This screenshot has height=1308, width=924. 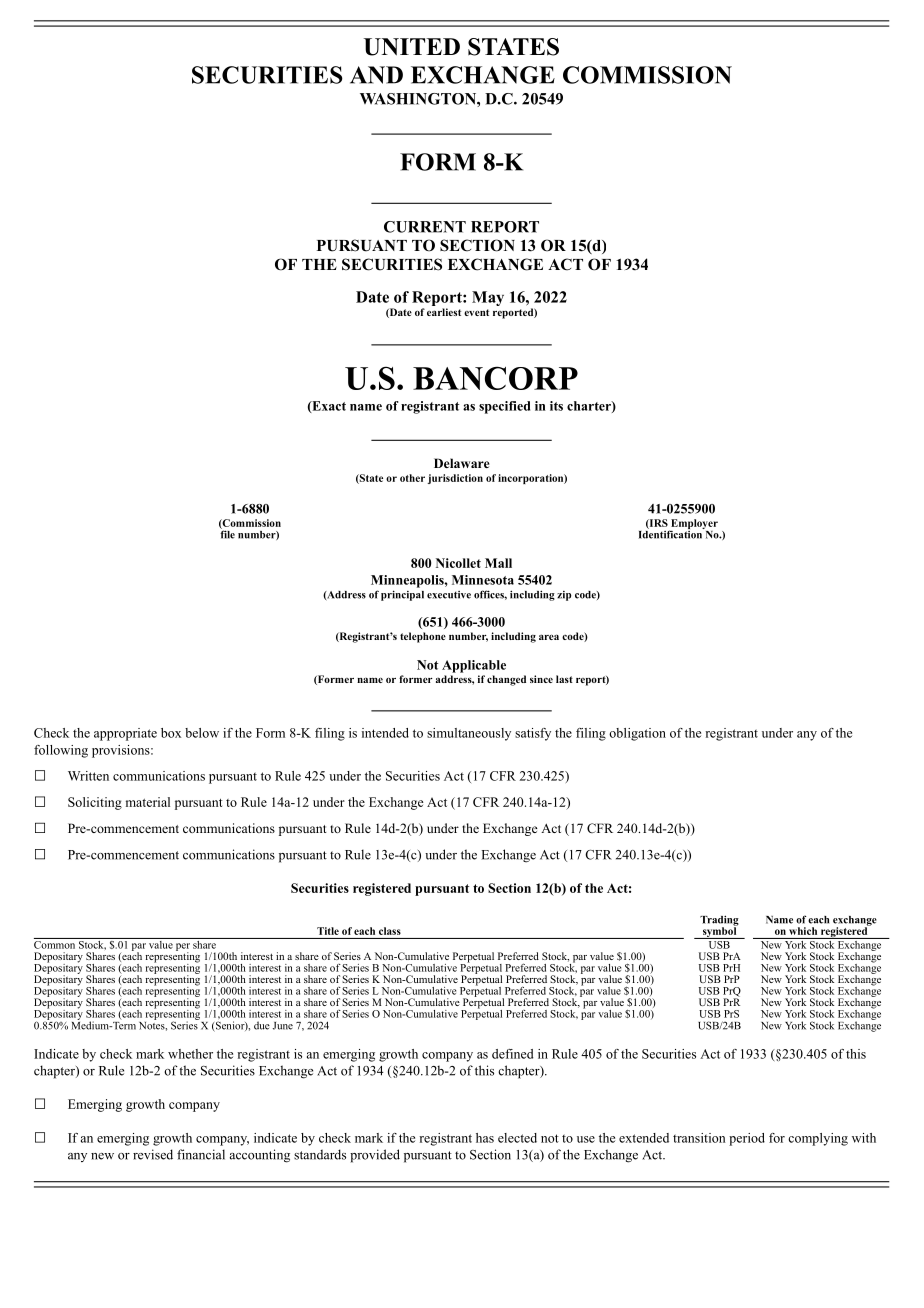 I want to click on simultaneously, so click(x=469, y=734).
